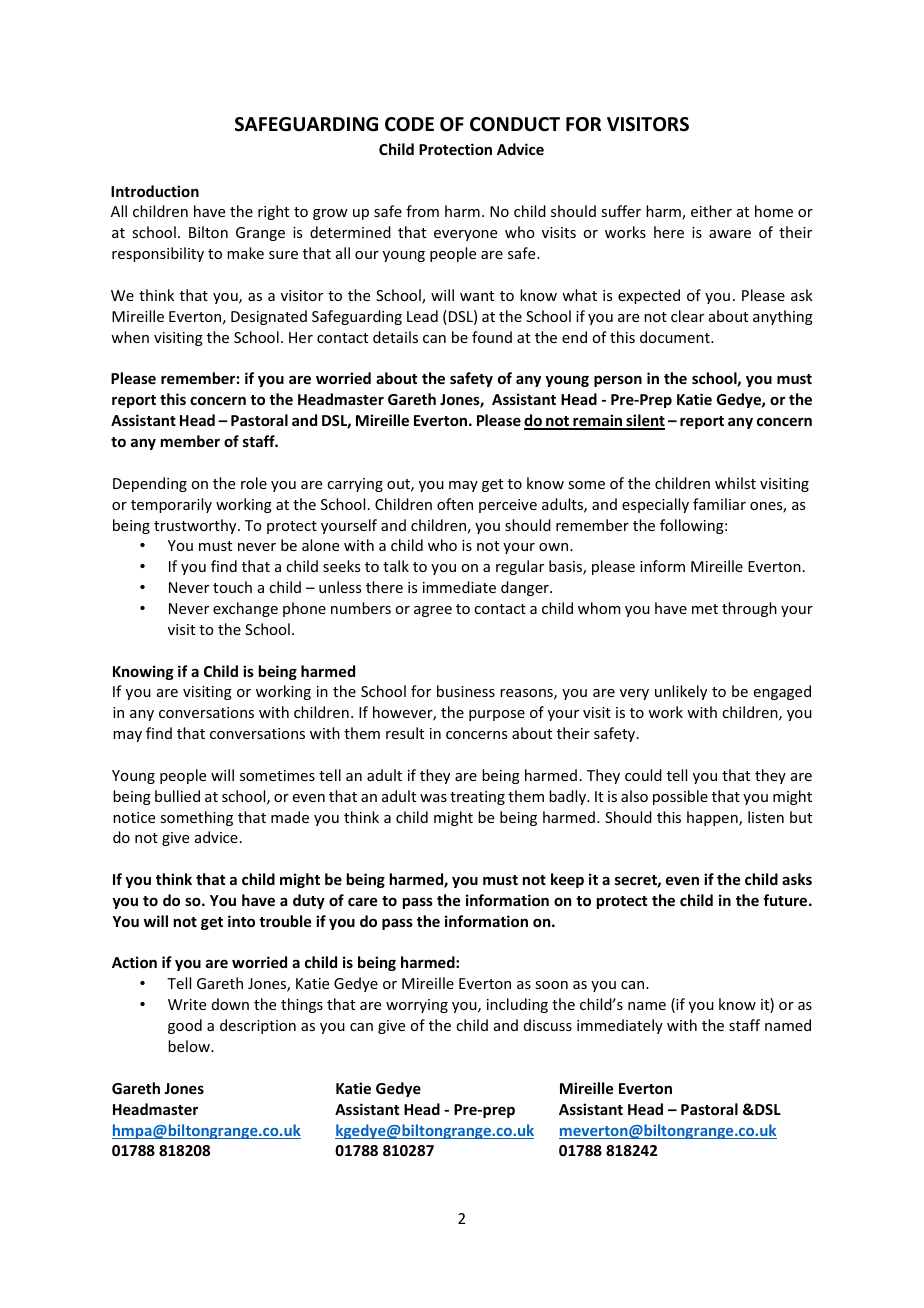  What do you see at coordinates (735, 483) in the screenshot?
I see `whilst` at bounding box center [735, 483].
